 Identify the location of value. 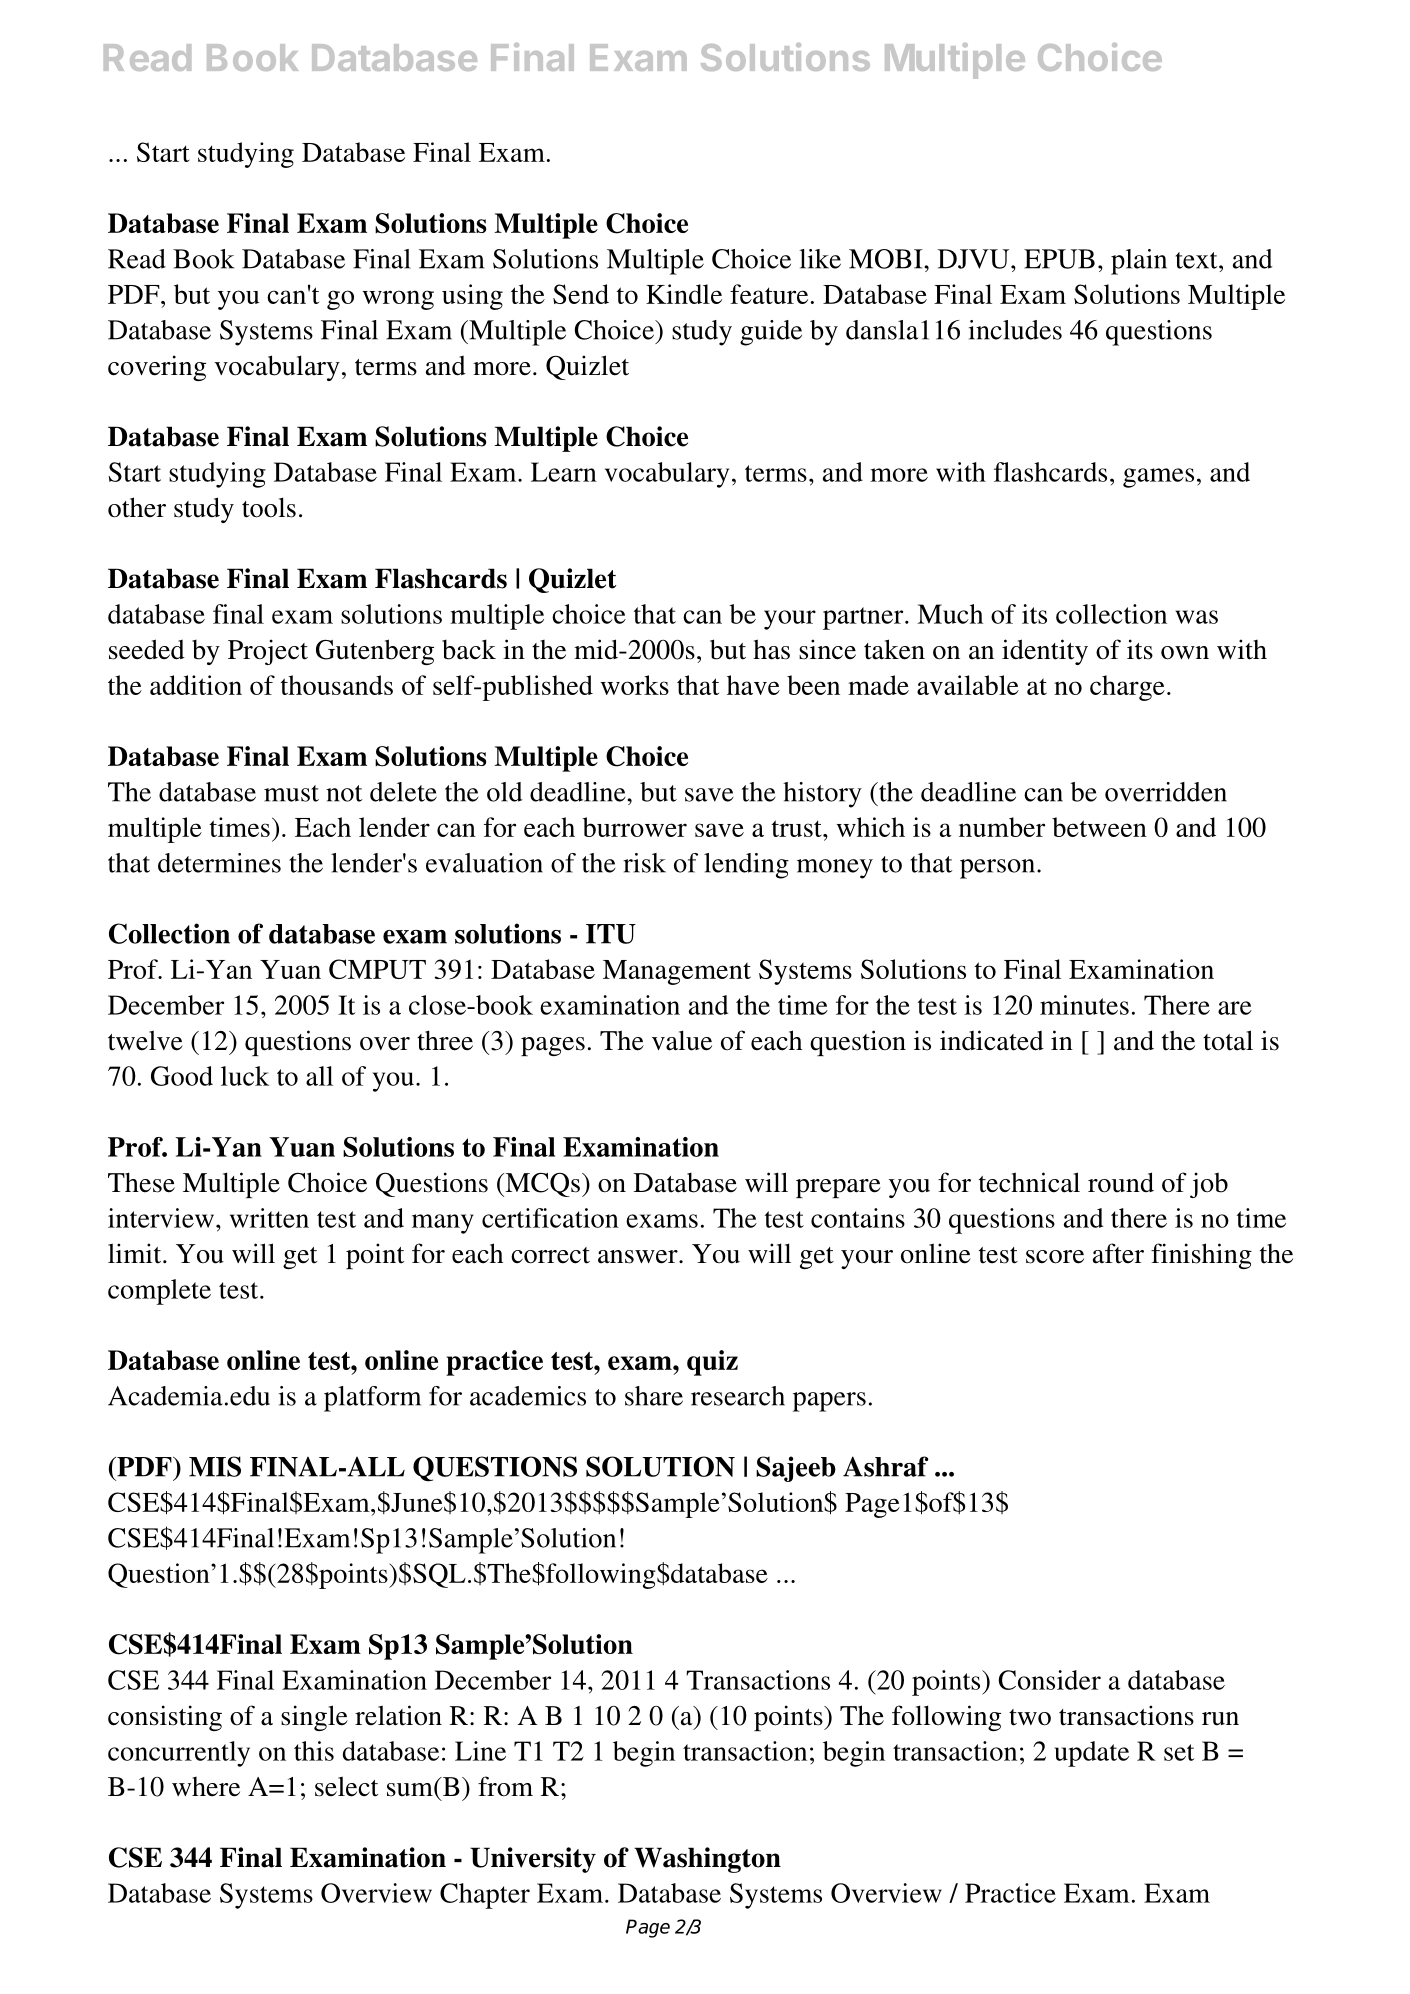
(682, 1040).
